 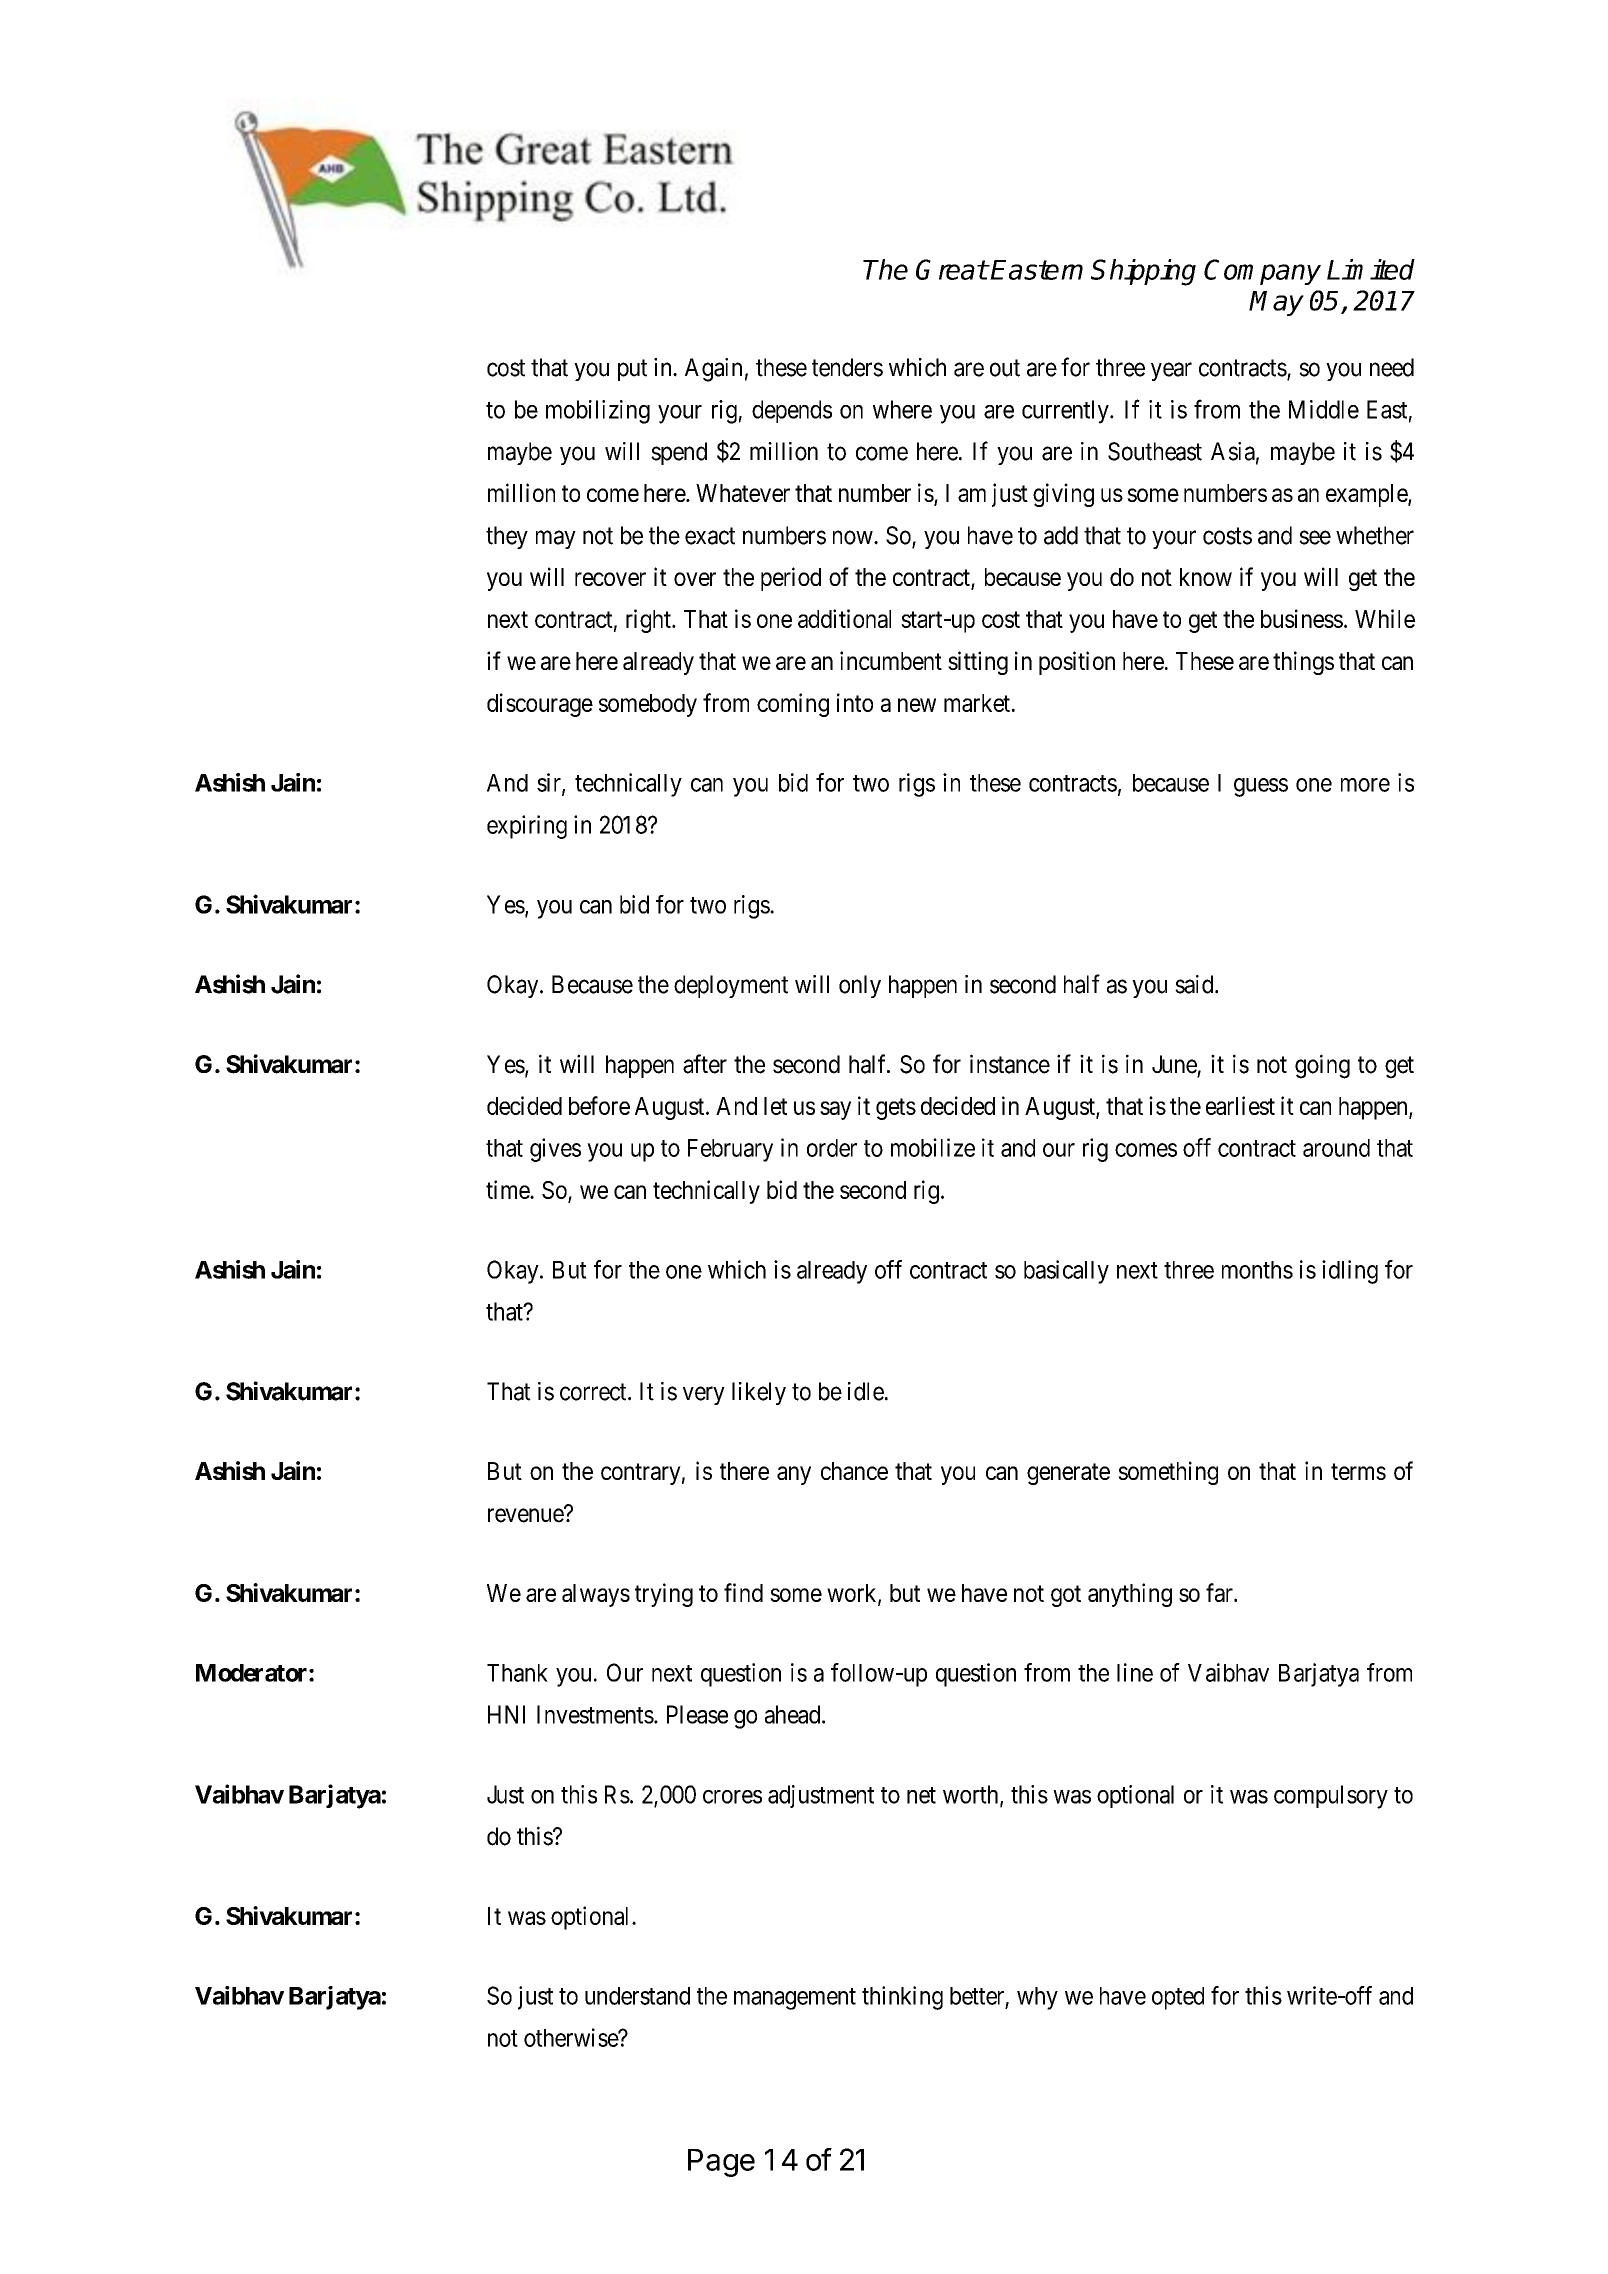 What do you see at coordinates (854, 1471) in the document?
I see `chance` at bounding box center [854, 1471].
